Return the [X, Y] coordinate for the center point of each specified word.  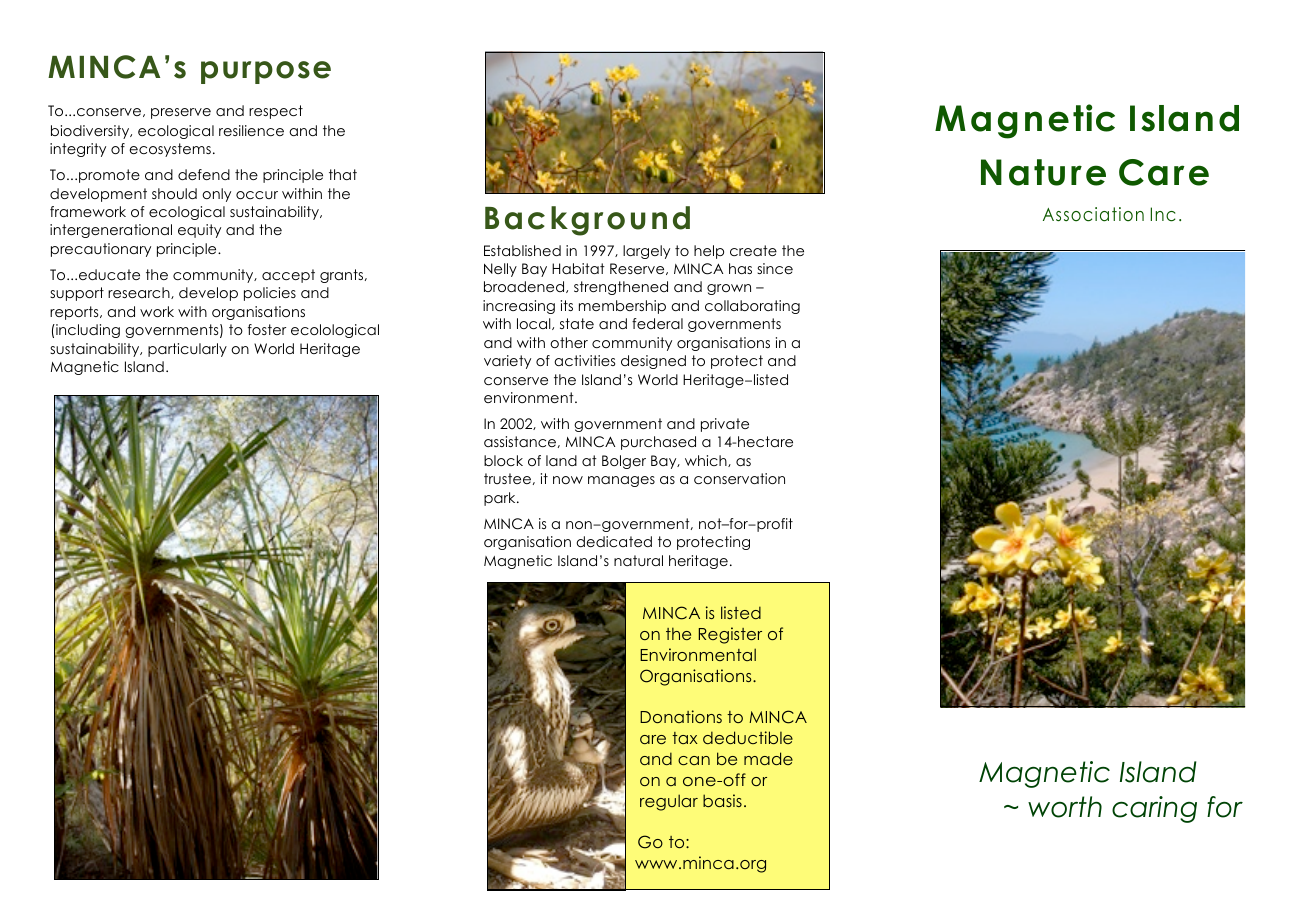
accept [288, 276]
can [694, 760]
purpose [266, 72]
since [775, 268]
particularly [187, 350]
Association [1093, 214]
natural [638, 560]
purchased [658, 443]
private [725, 425]
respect [276, 112]
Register [730, 635]
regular [669, 802]
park [501, 499]
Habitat [578, 268]
